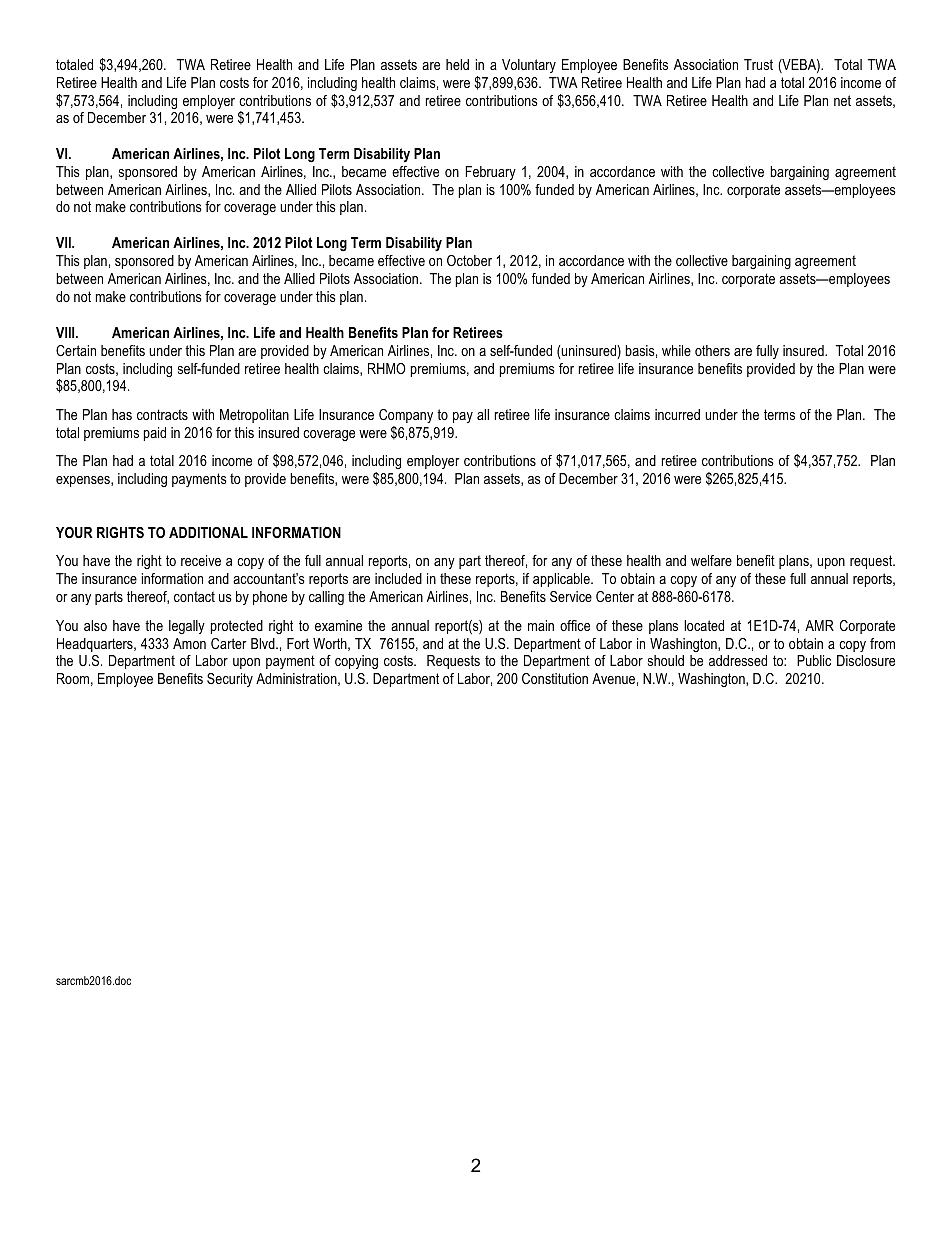  What do you see at coordinates (457, 64) in the screenshot?
I see `held` at bounding box center [457, 64].
